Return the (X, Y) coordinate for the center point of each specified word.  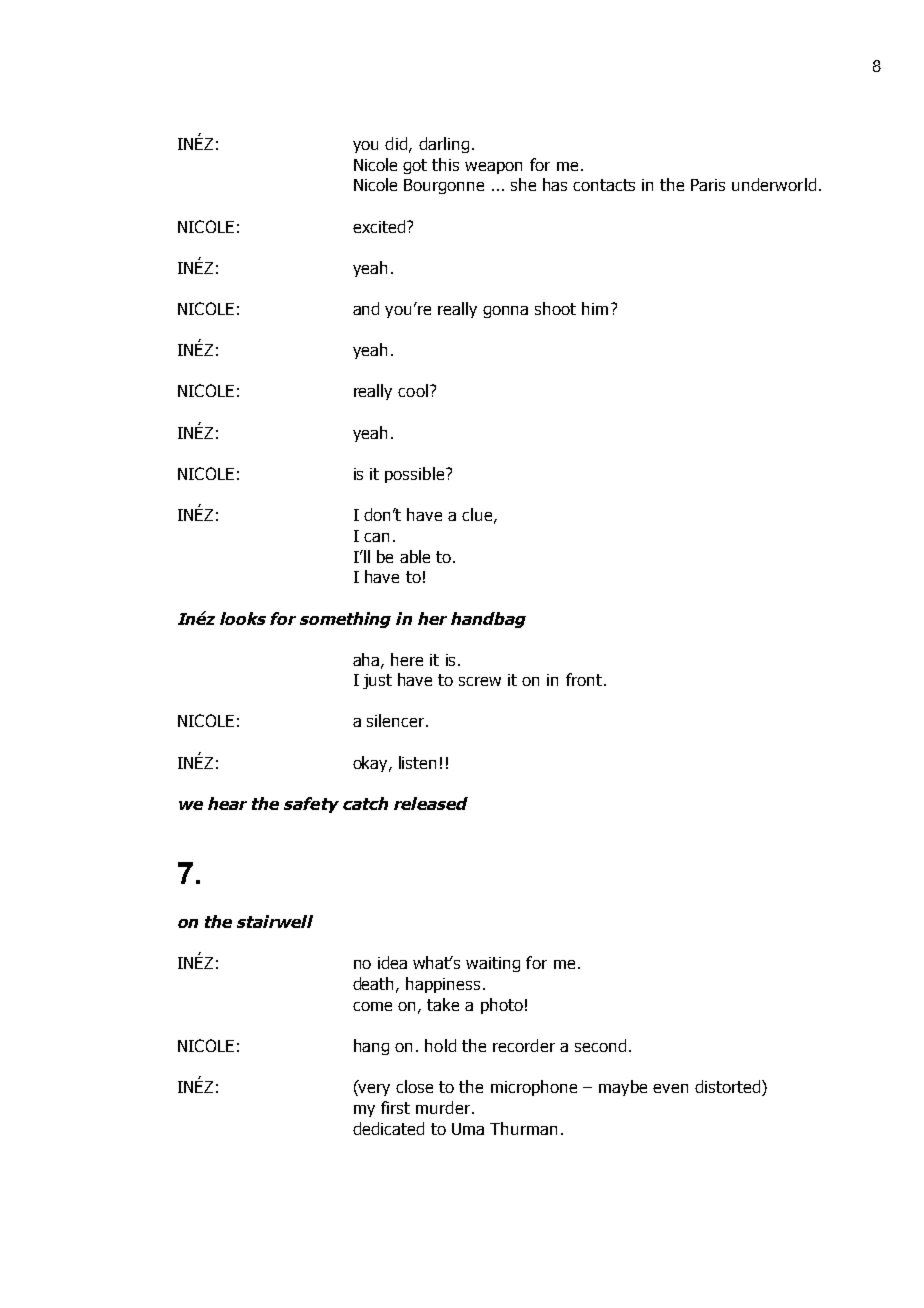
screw (480, 681)
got (415, 166)
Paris (708, 185)
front (584, 679)
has (555, 184)
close (414, 1086)
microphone (534, 1088)
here (407, 659)
